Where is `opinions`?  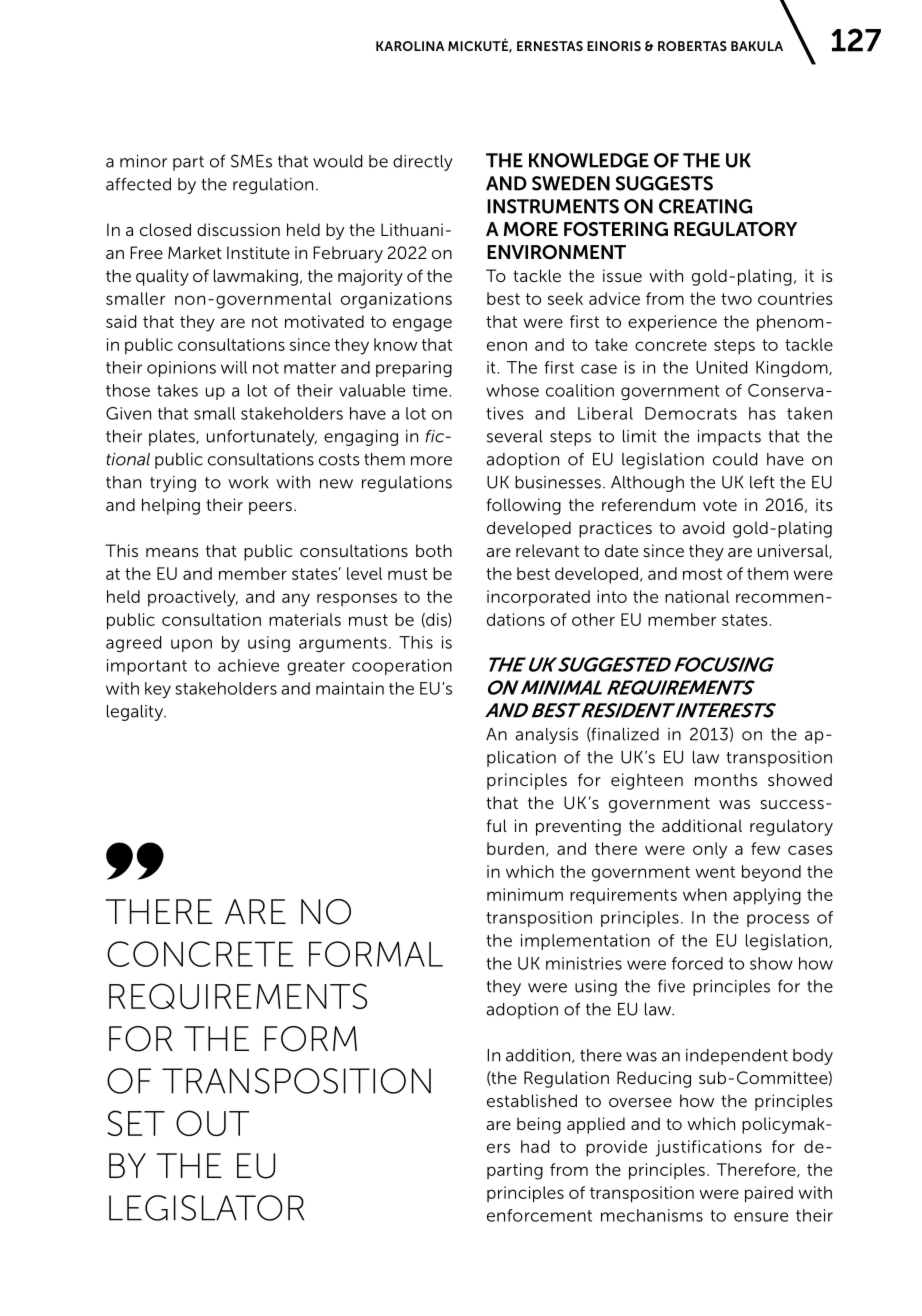
opinions is located at coordinates (181, 369).
